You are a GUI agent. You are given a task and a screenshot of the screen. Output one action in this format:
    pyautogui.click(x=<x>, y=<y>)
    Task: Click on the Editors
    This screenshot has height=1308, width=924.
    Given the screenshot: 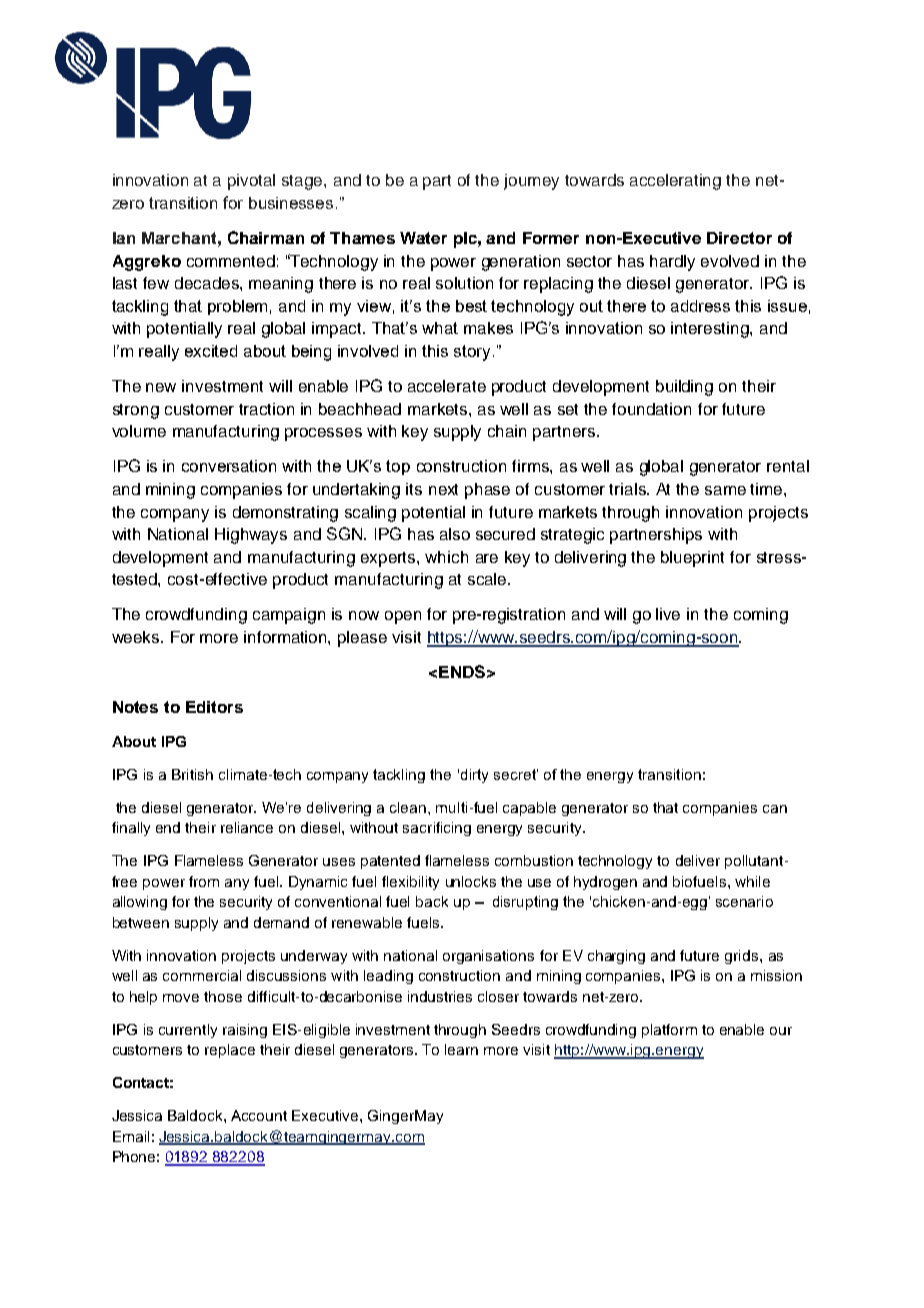 What is the action you would take?
    pyautogui.click(x=214, y=707)
